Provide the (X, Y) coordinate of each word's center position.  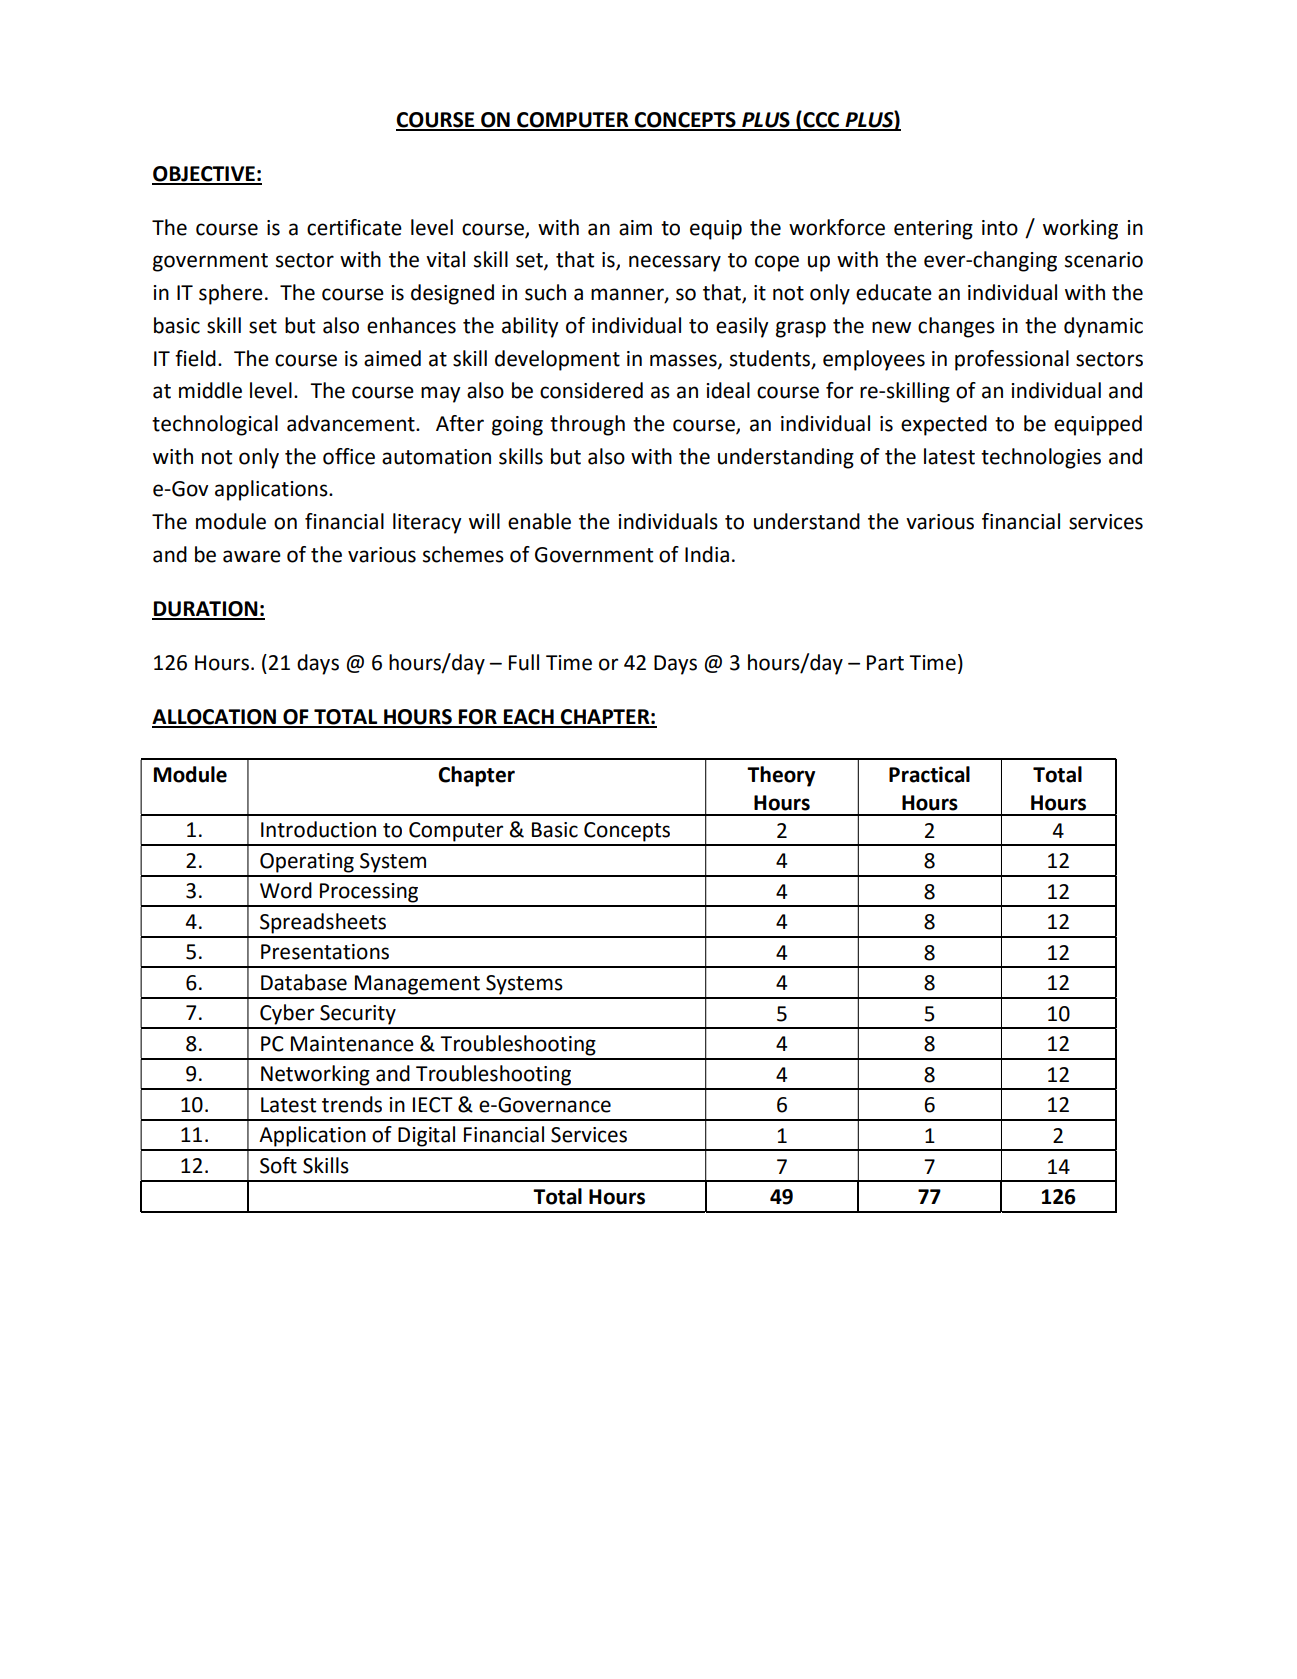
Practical (929, 774)
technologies (1041, 458)
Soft (278, 1165)
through (587, 425)
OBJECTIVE (204, 175)
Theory (781, 776)
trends (352, 1104)
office (349, 456)
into (1000, 228)
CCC (821, 120)
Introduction (318, 829)
